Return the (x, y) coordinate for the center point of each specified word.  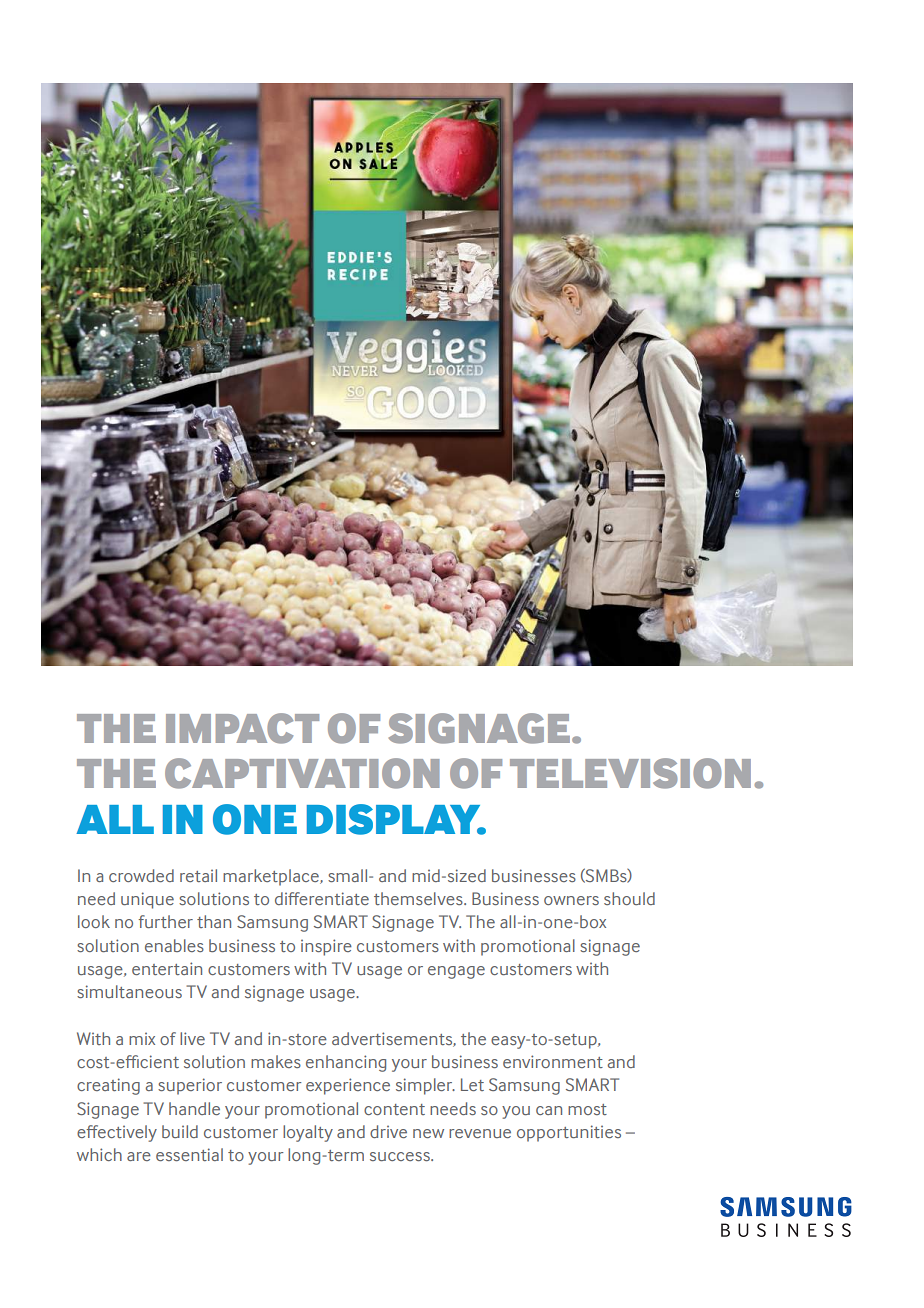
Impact (242, 728)
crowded (141, 875)
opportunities (569, 1133)
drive (388, 1131)
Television (630, 773)
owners (571, 900)
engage (456, 972)
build (180, 1131)
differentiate (322, 898)
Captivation (302, 773)
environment (553, 1061)
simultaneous (129, 991)
